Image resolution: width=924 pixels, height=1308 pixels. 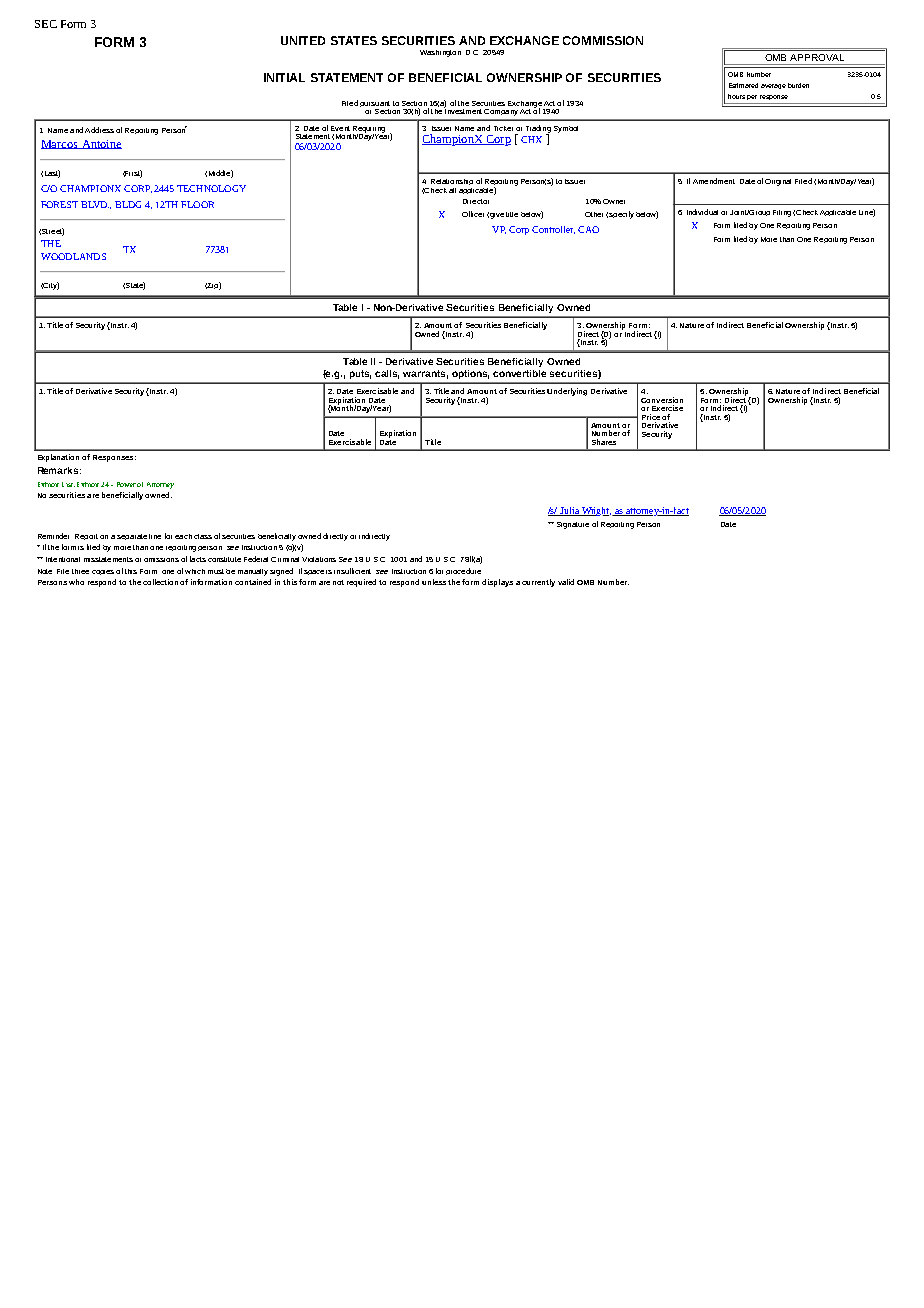 I want to click on BLDG, so click(x=128, y=204).
